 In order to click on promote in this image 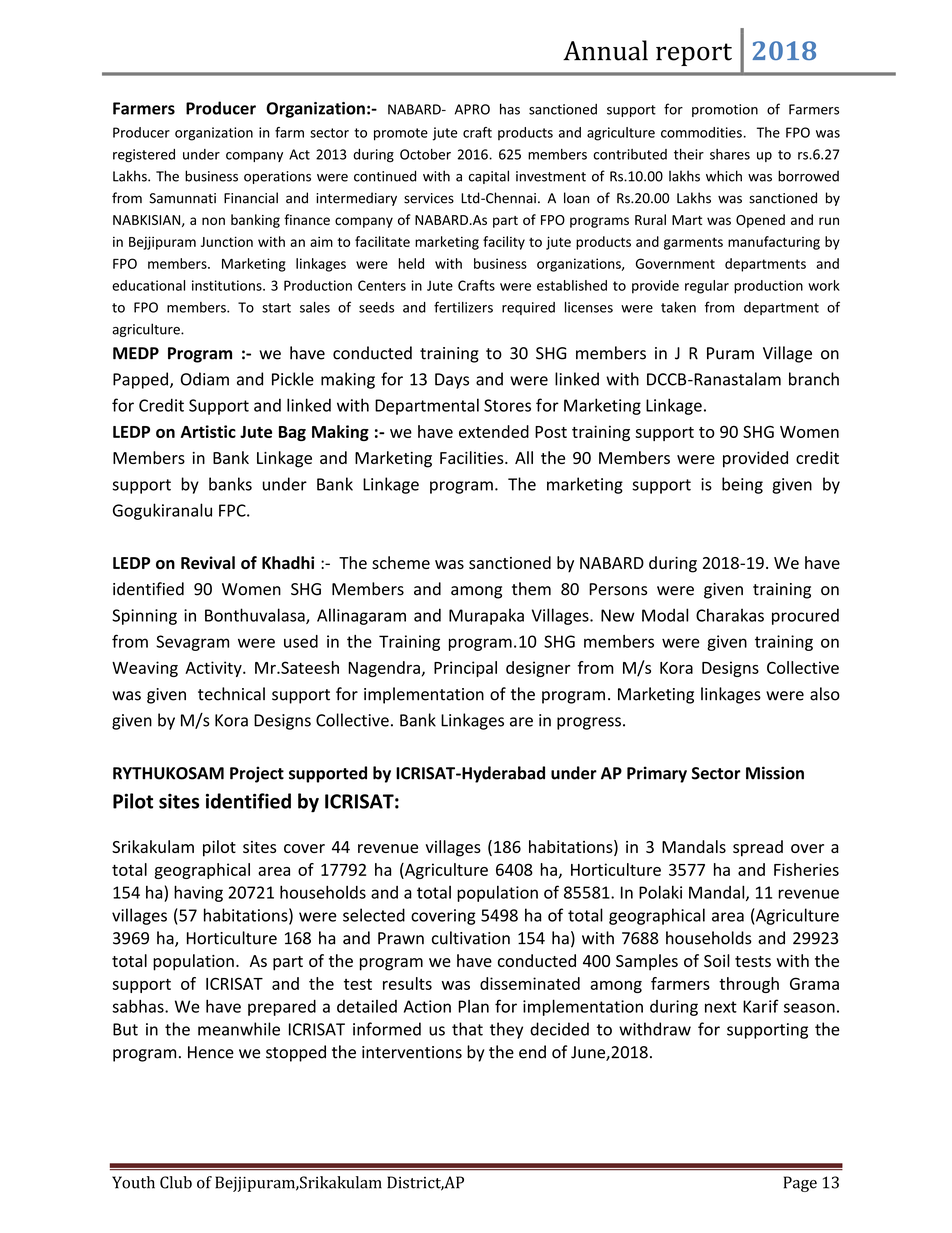, I will do `click(401, 134)`.
